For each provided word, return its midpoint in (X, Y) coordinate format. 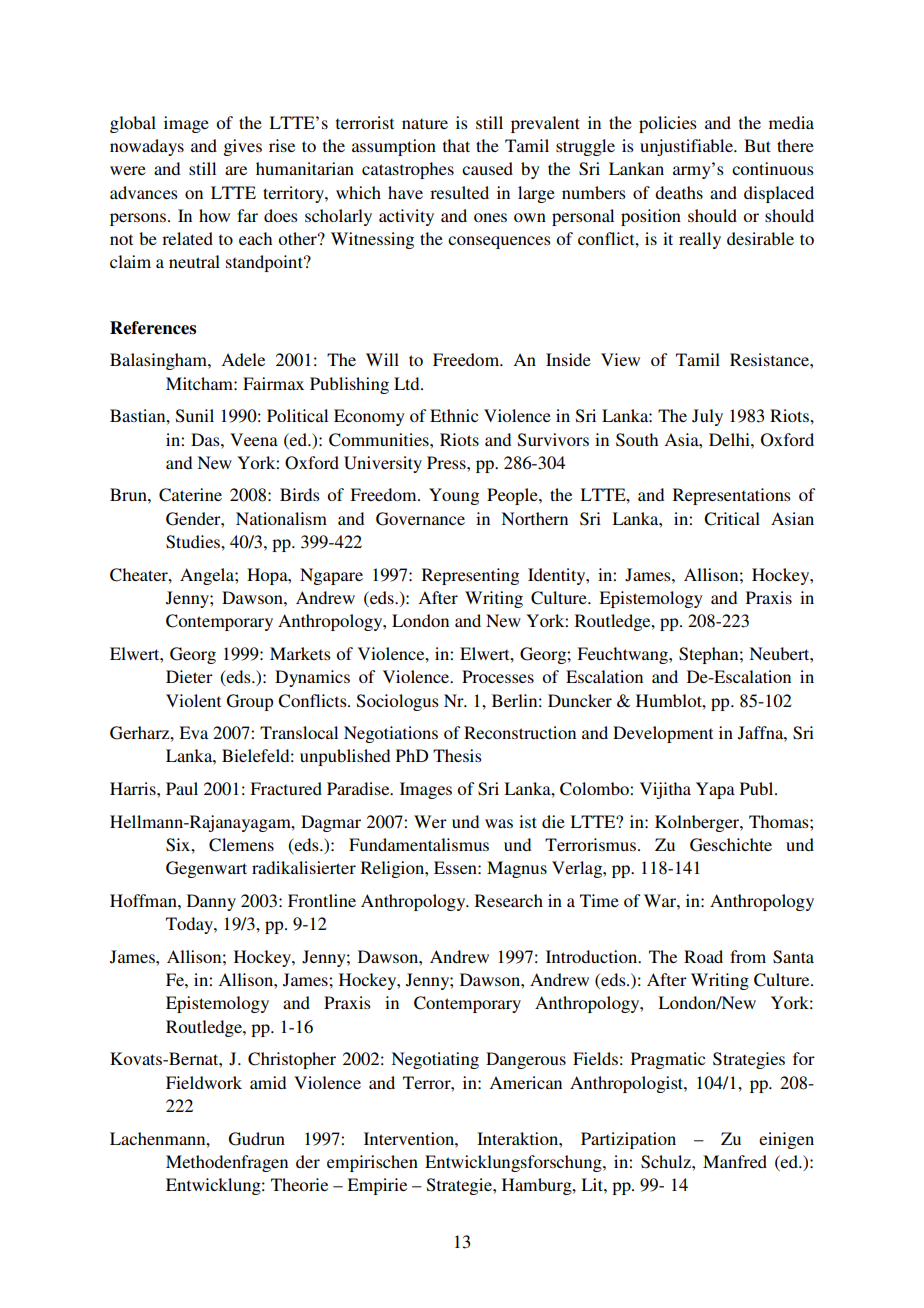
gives (242, 147)
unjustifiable (687, 147)
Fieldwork (204, 1082)
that (456, 145)
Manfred (735, 1161)
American (525, 1082)
